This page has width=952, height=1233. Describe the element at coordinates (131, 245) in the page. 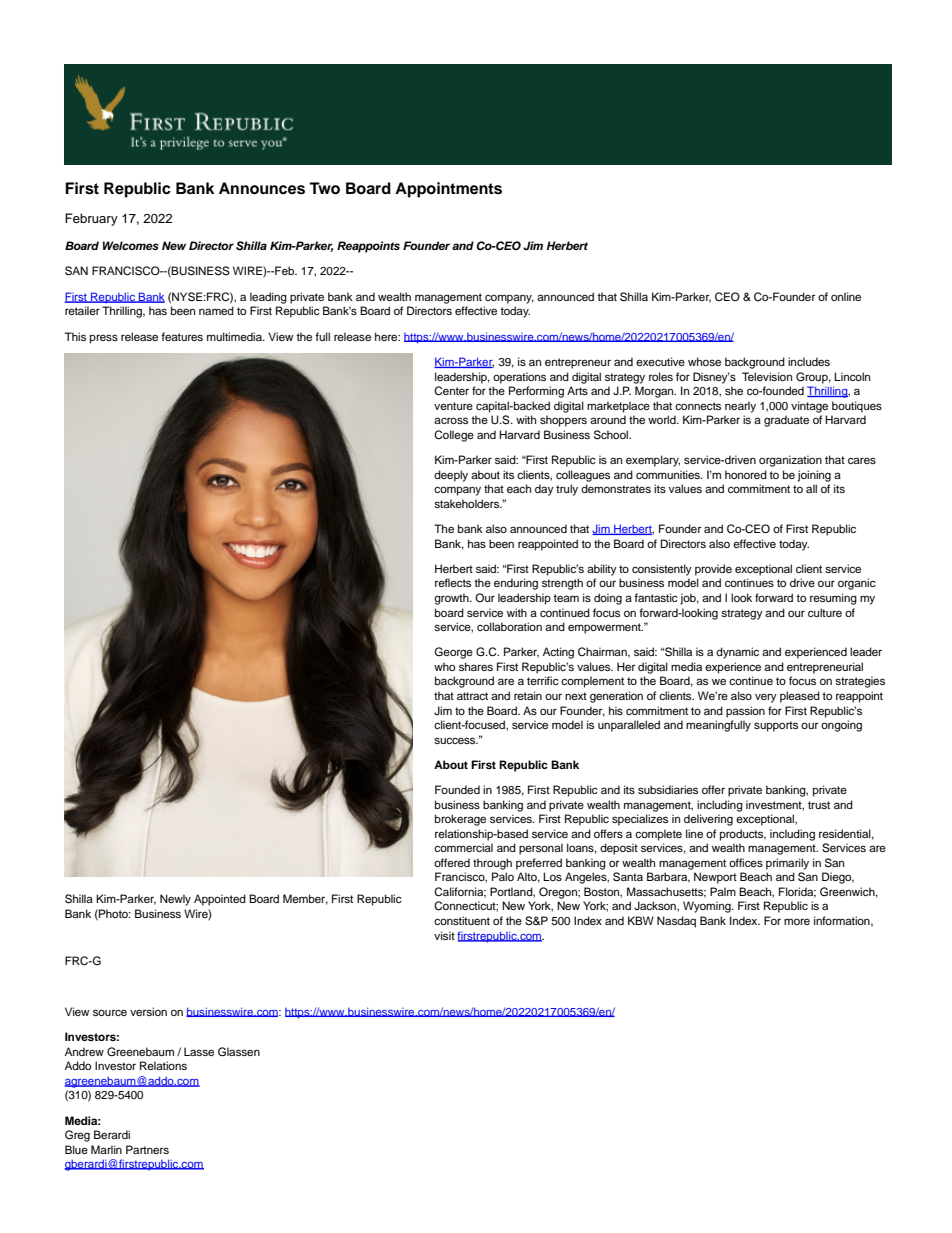

I see `Welcomes` at that location.
